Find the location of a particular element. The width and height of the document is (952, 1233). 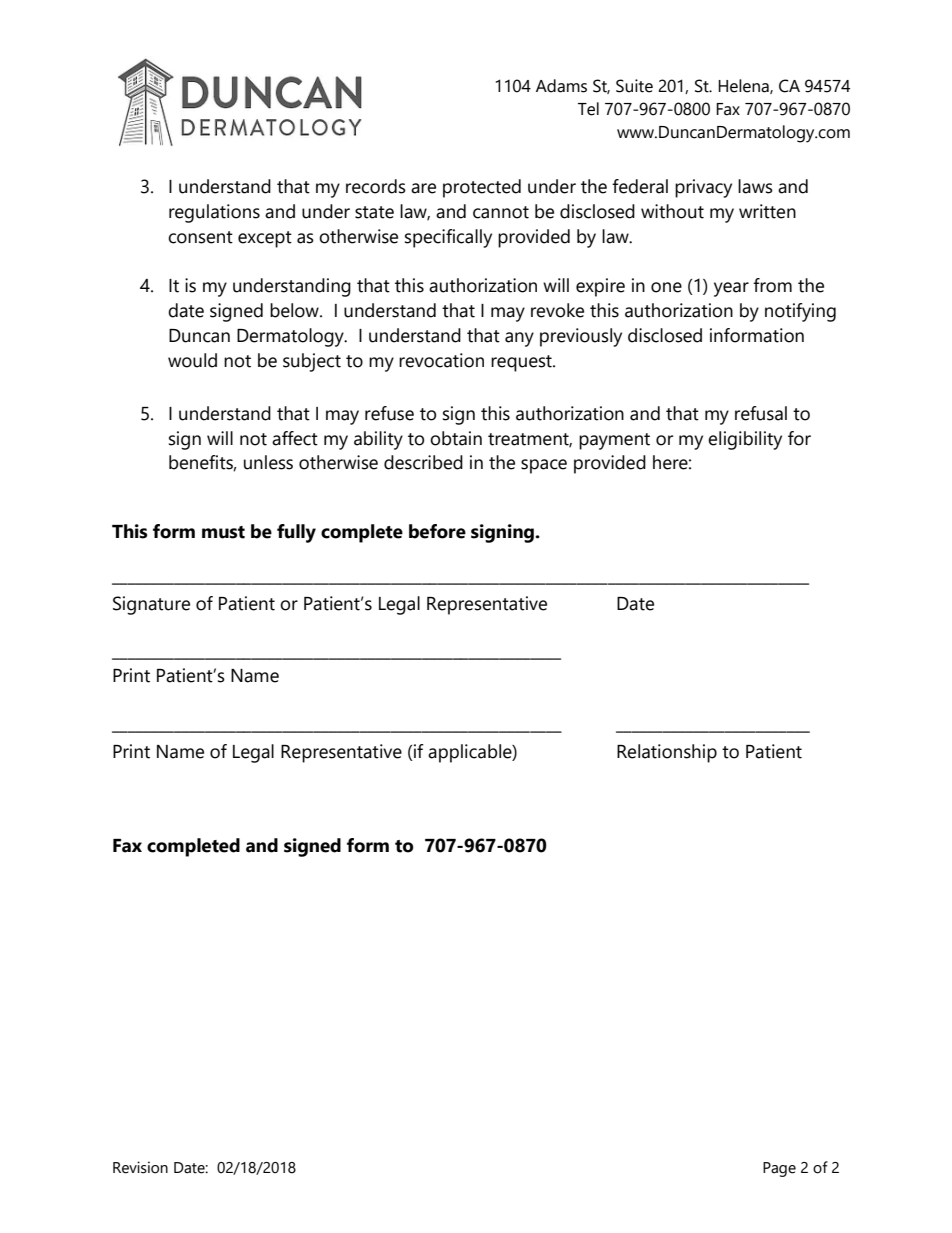

regulations is located at coordinates (214, 213).
